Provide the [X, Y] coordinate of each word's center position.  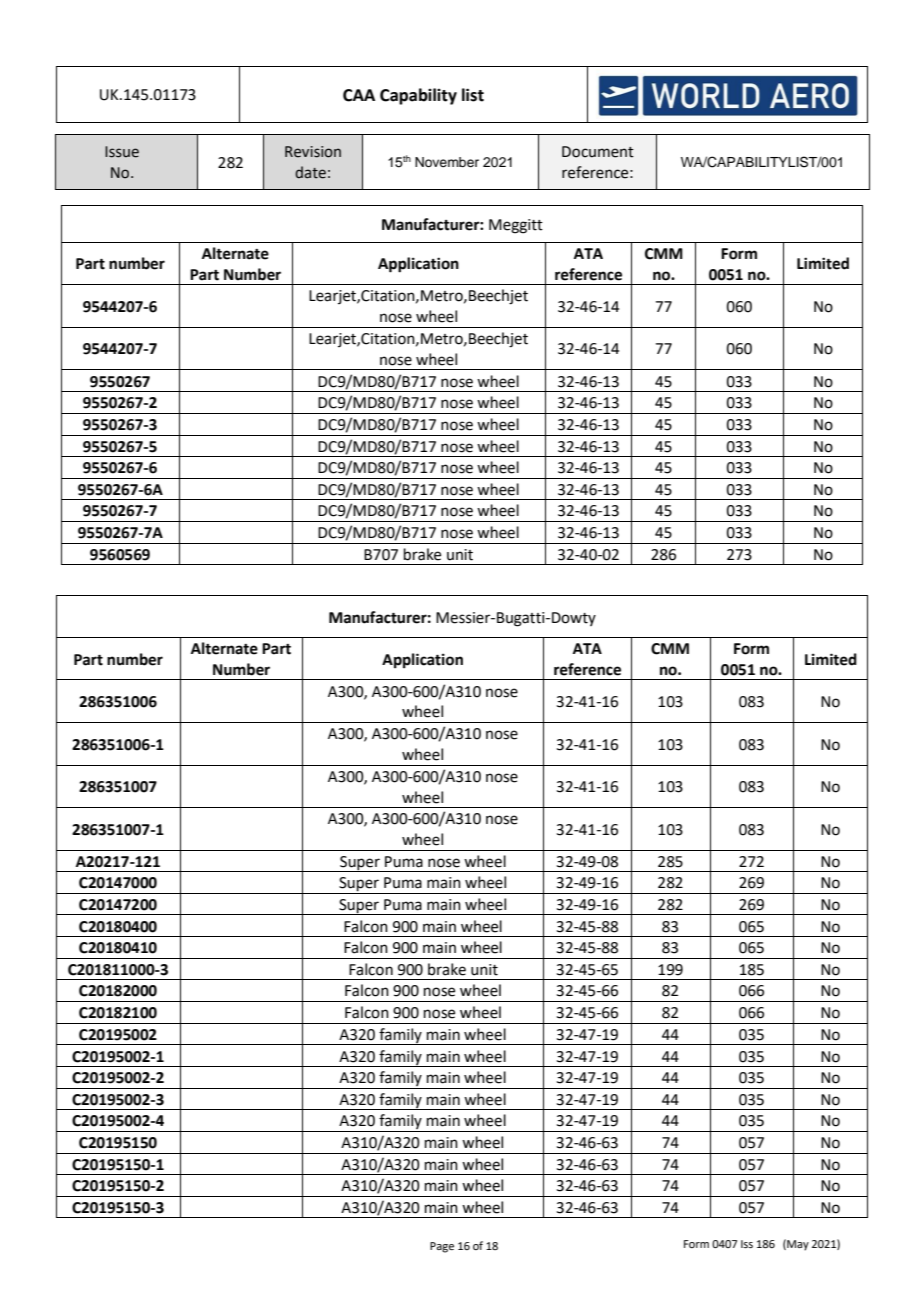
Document [598, 152]
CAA [359, 95]
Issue [122, 152]
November [447, 162]
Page [442, 1247]
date [310, 172]
